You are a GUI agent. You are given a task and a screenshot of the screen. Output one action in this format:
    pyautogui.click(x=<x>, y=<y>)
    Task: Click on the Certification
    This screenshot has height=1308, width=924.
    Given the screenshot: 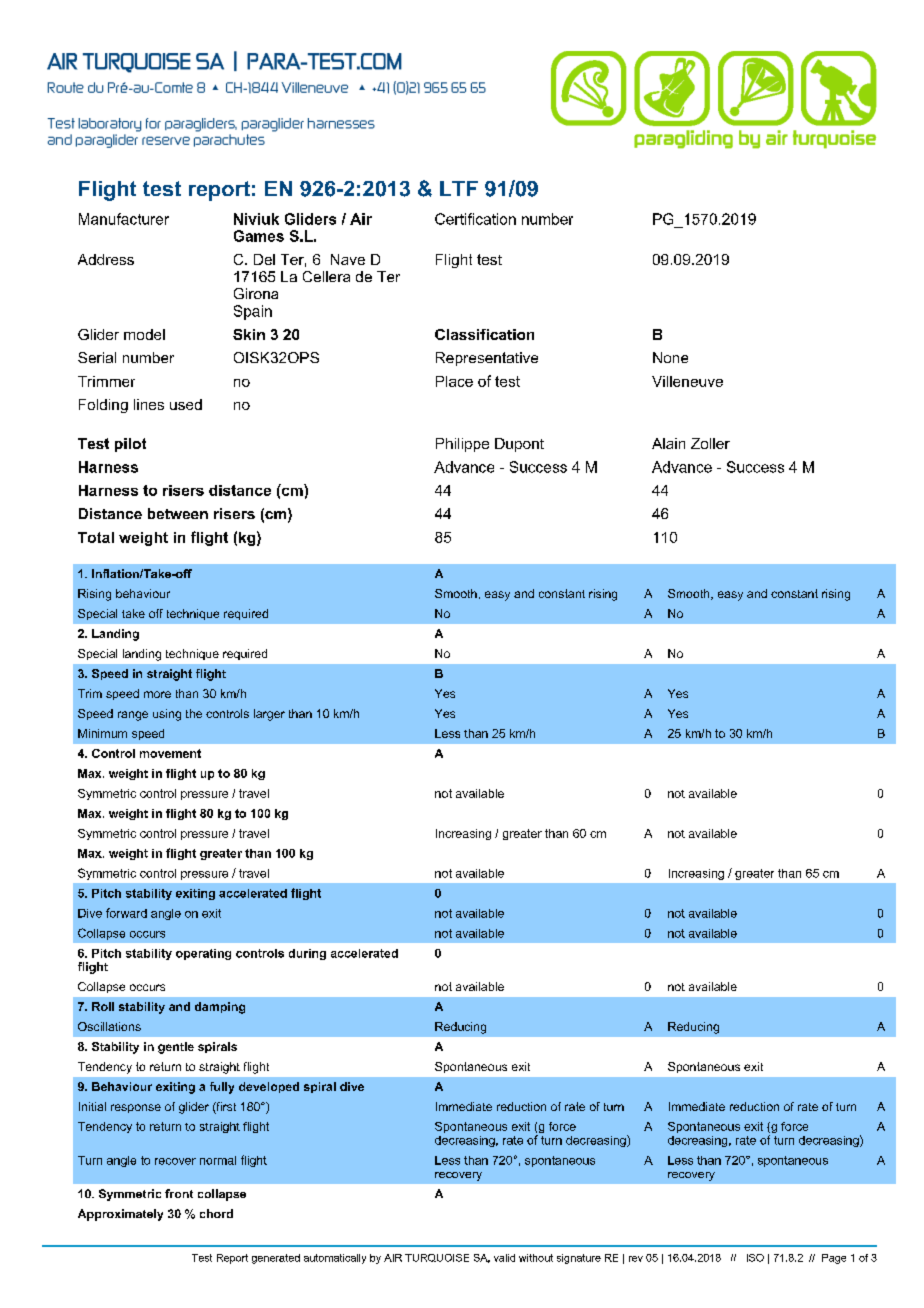 What is the action you would take?
    pyautogui.click(x=475, y=219)
